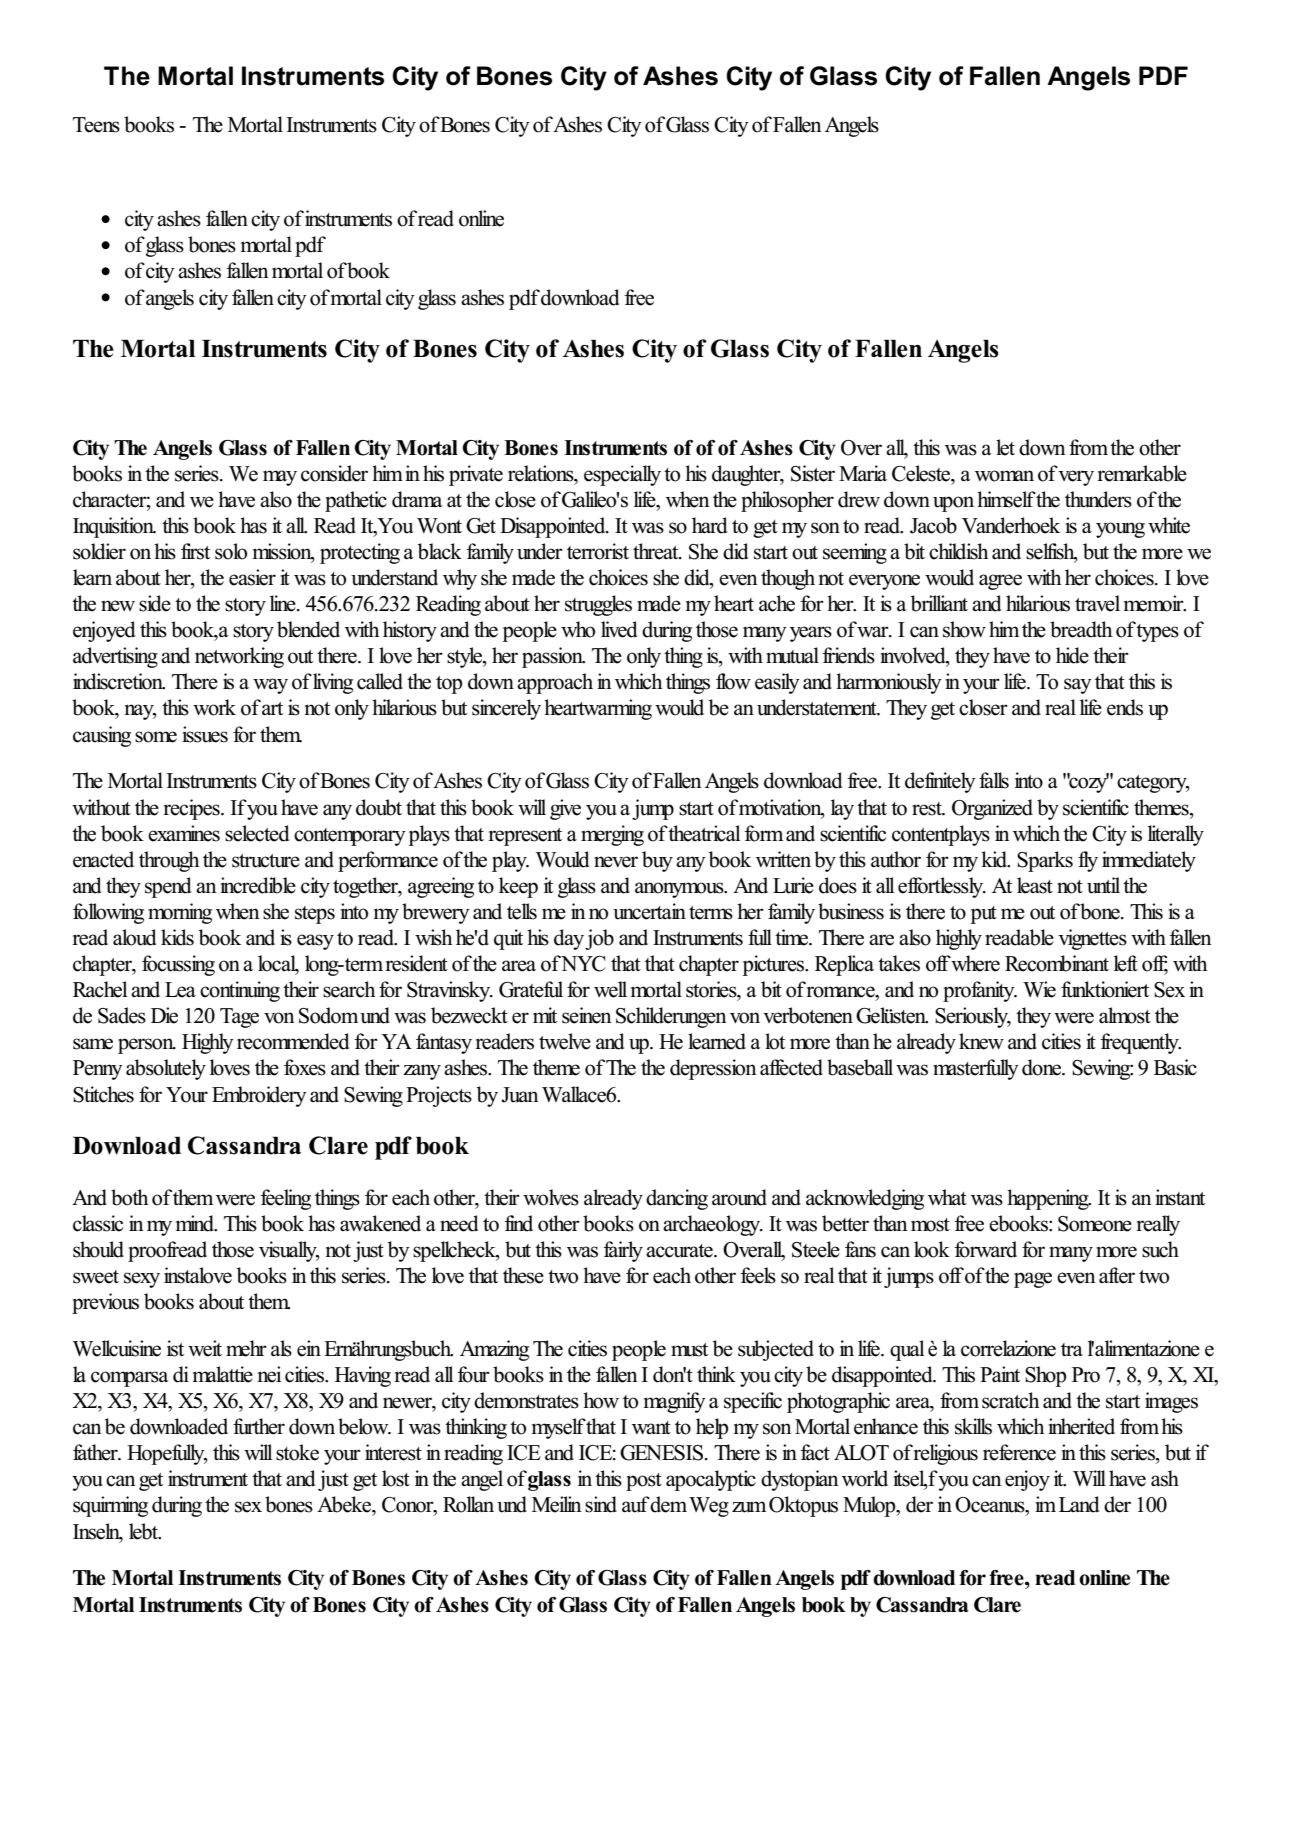  What do you see at coordinates (677, 1199) in the screenshot?
I see `dancing` at bounding box center [677, 1199].
